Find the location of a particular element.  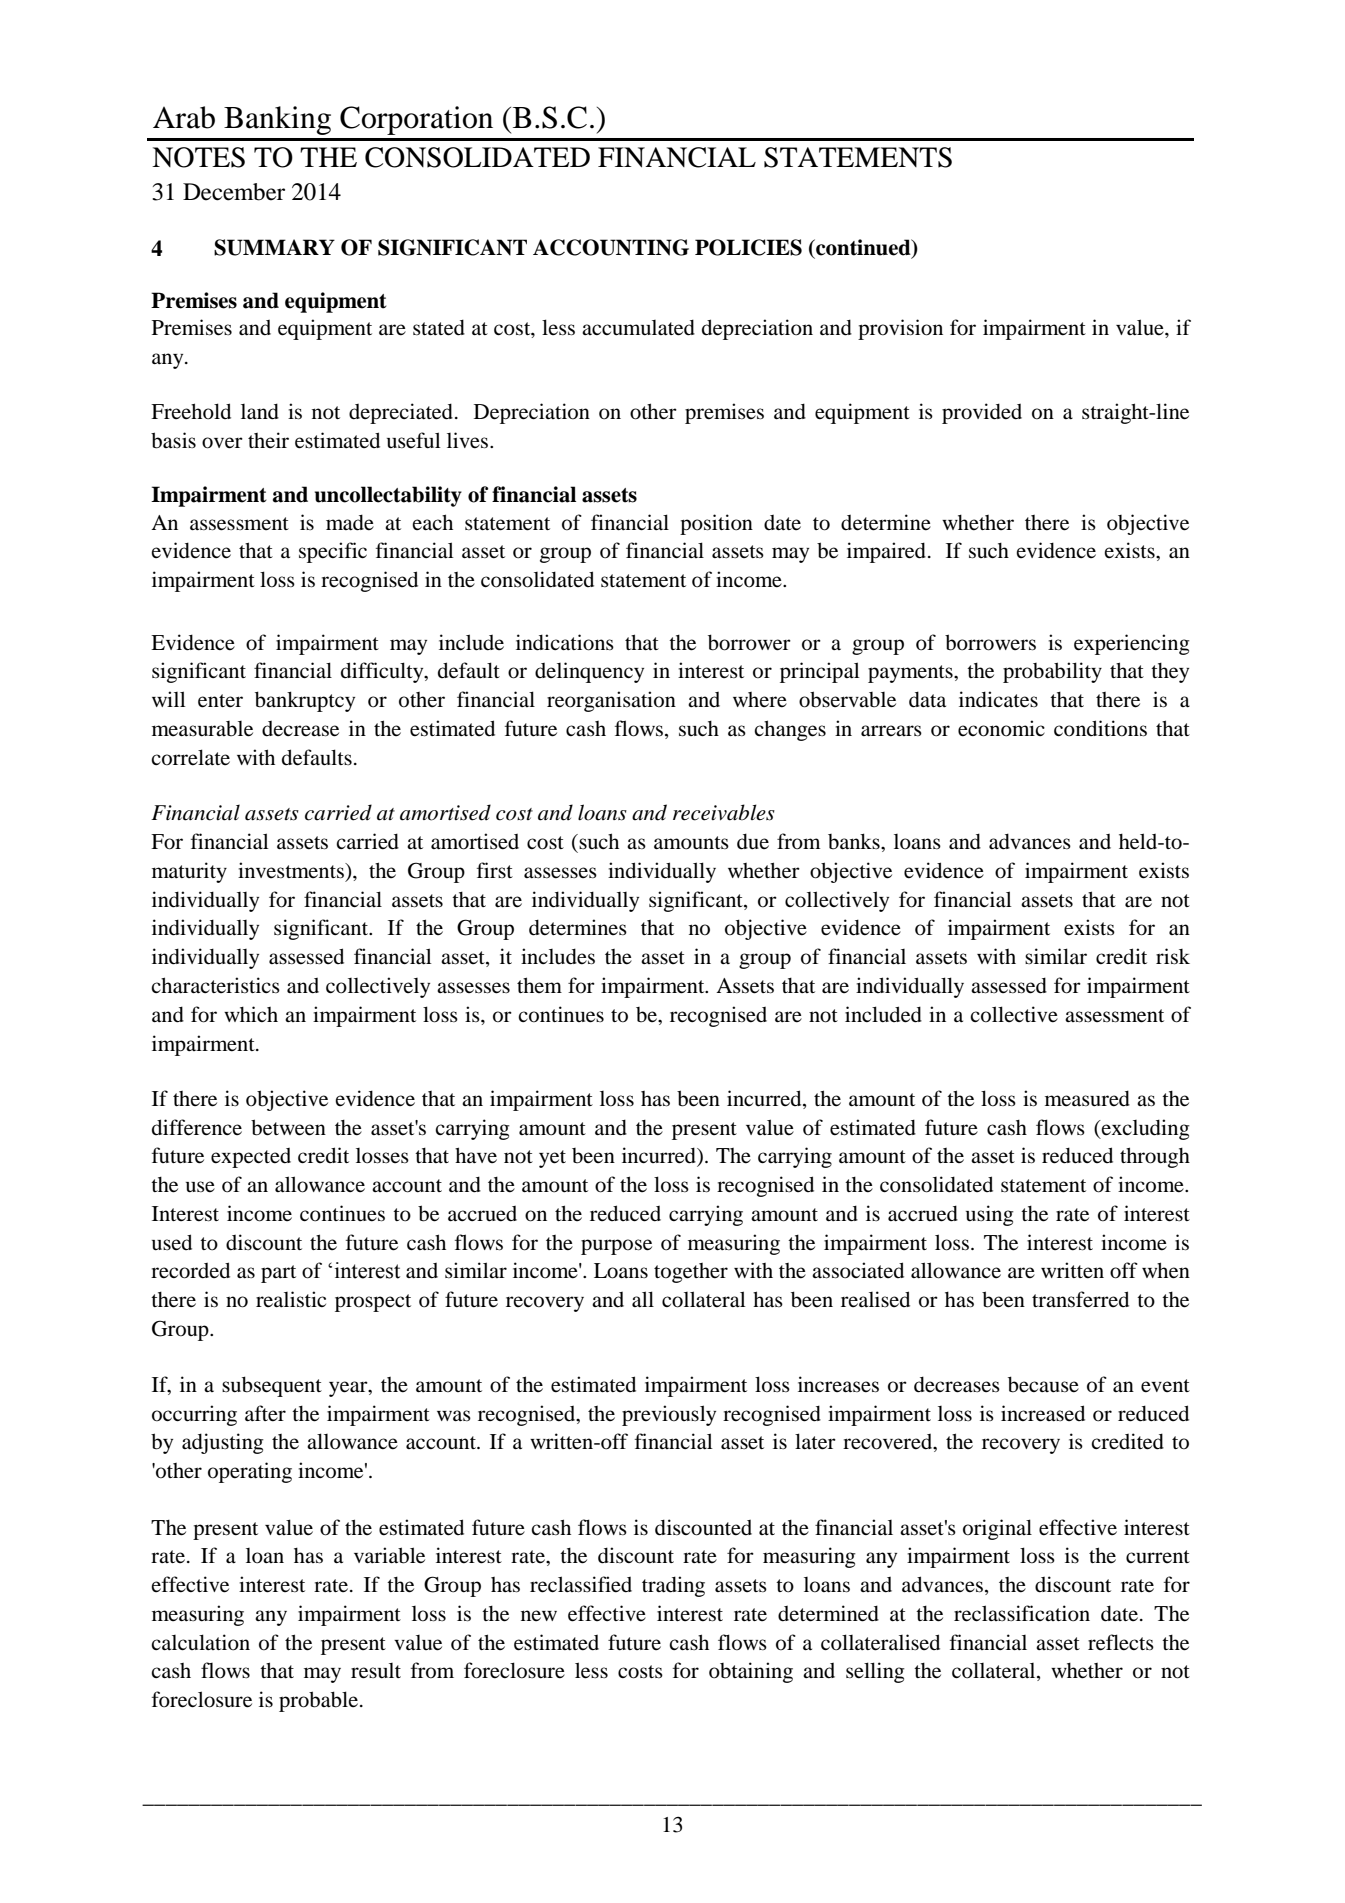

between is located at coordinates (288, 1127).
